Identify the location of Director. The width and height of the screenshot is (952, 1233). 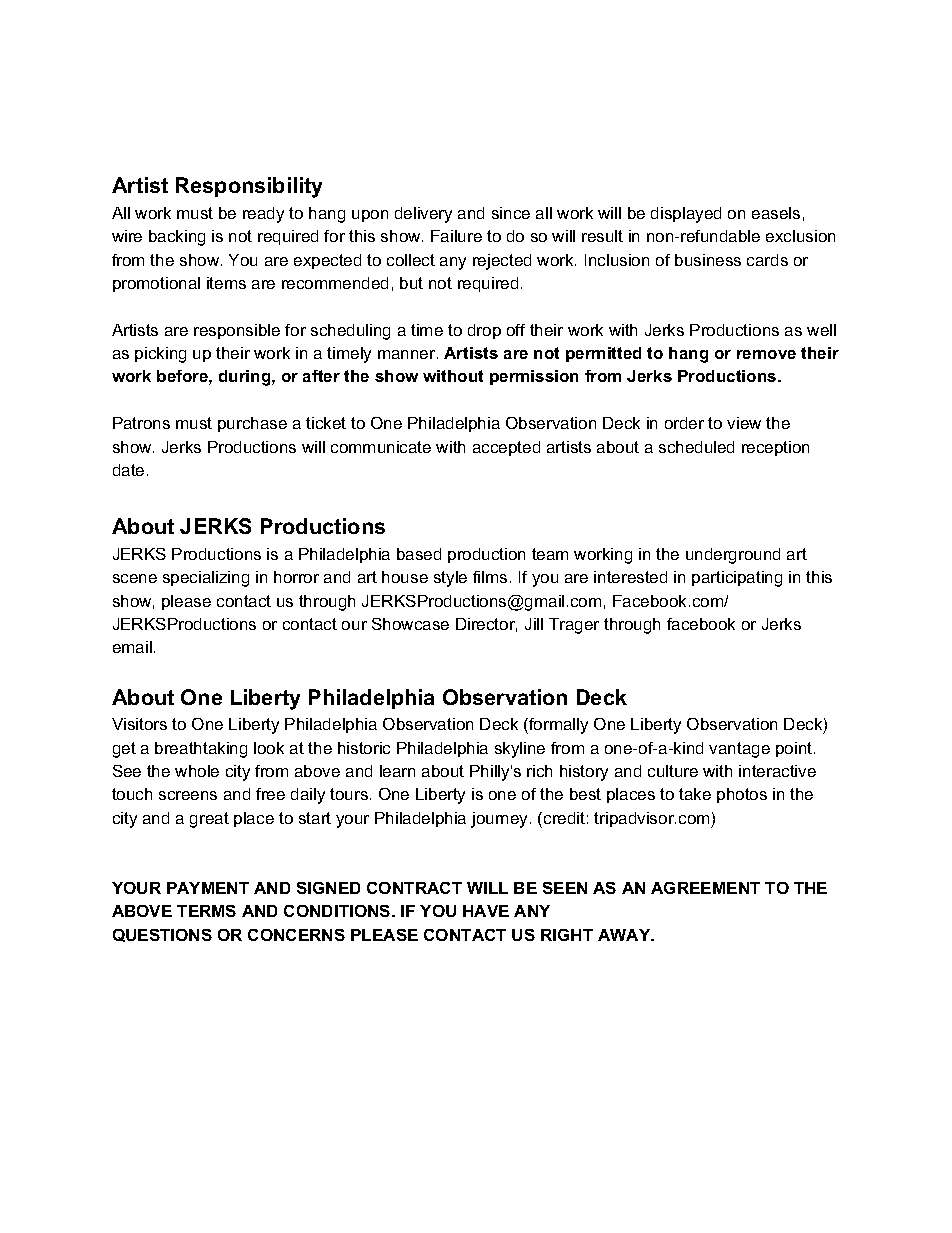
(486, 625).
